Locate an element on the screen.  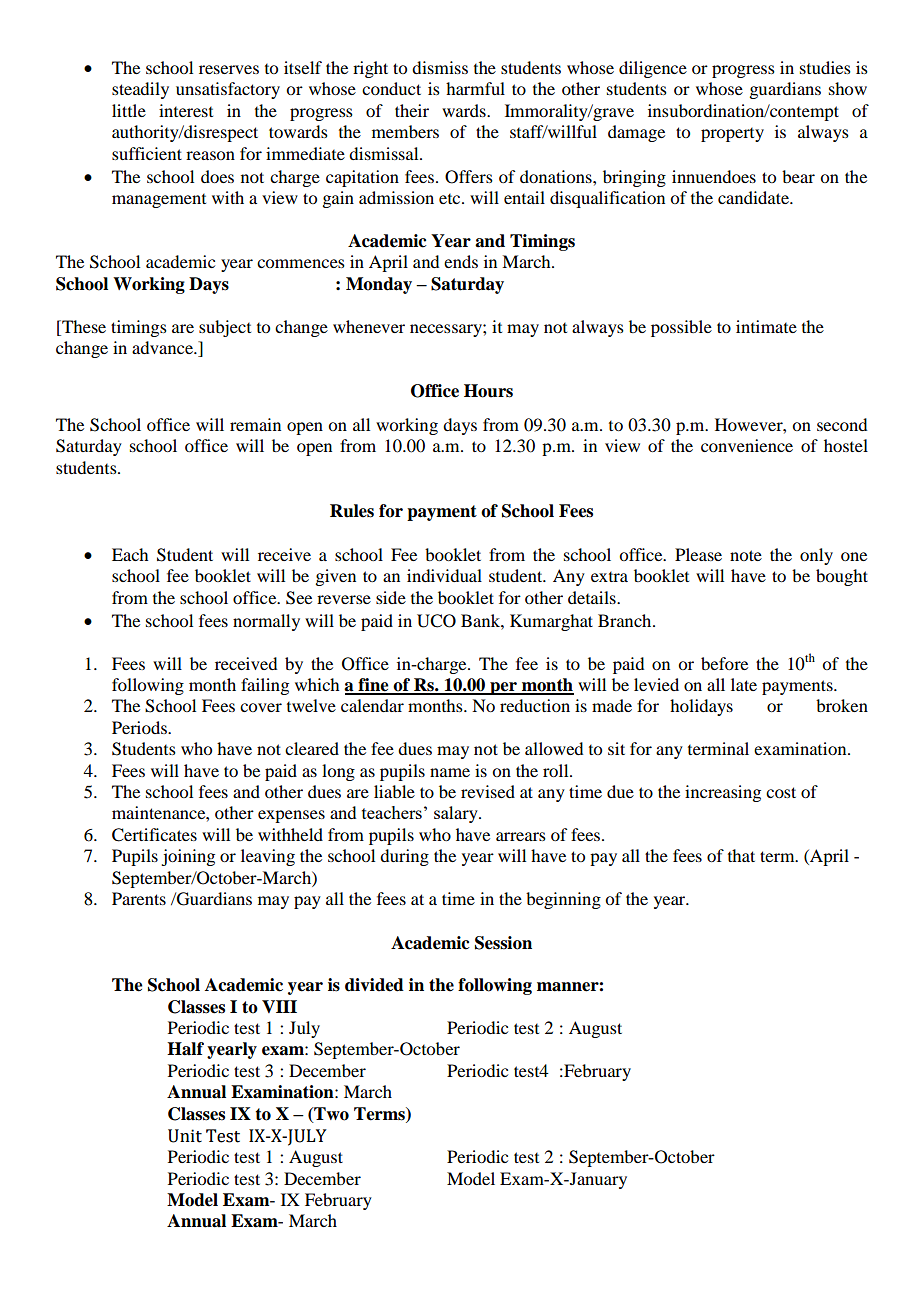
that is located at coordinates (741, 855).
